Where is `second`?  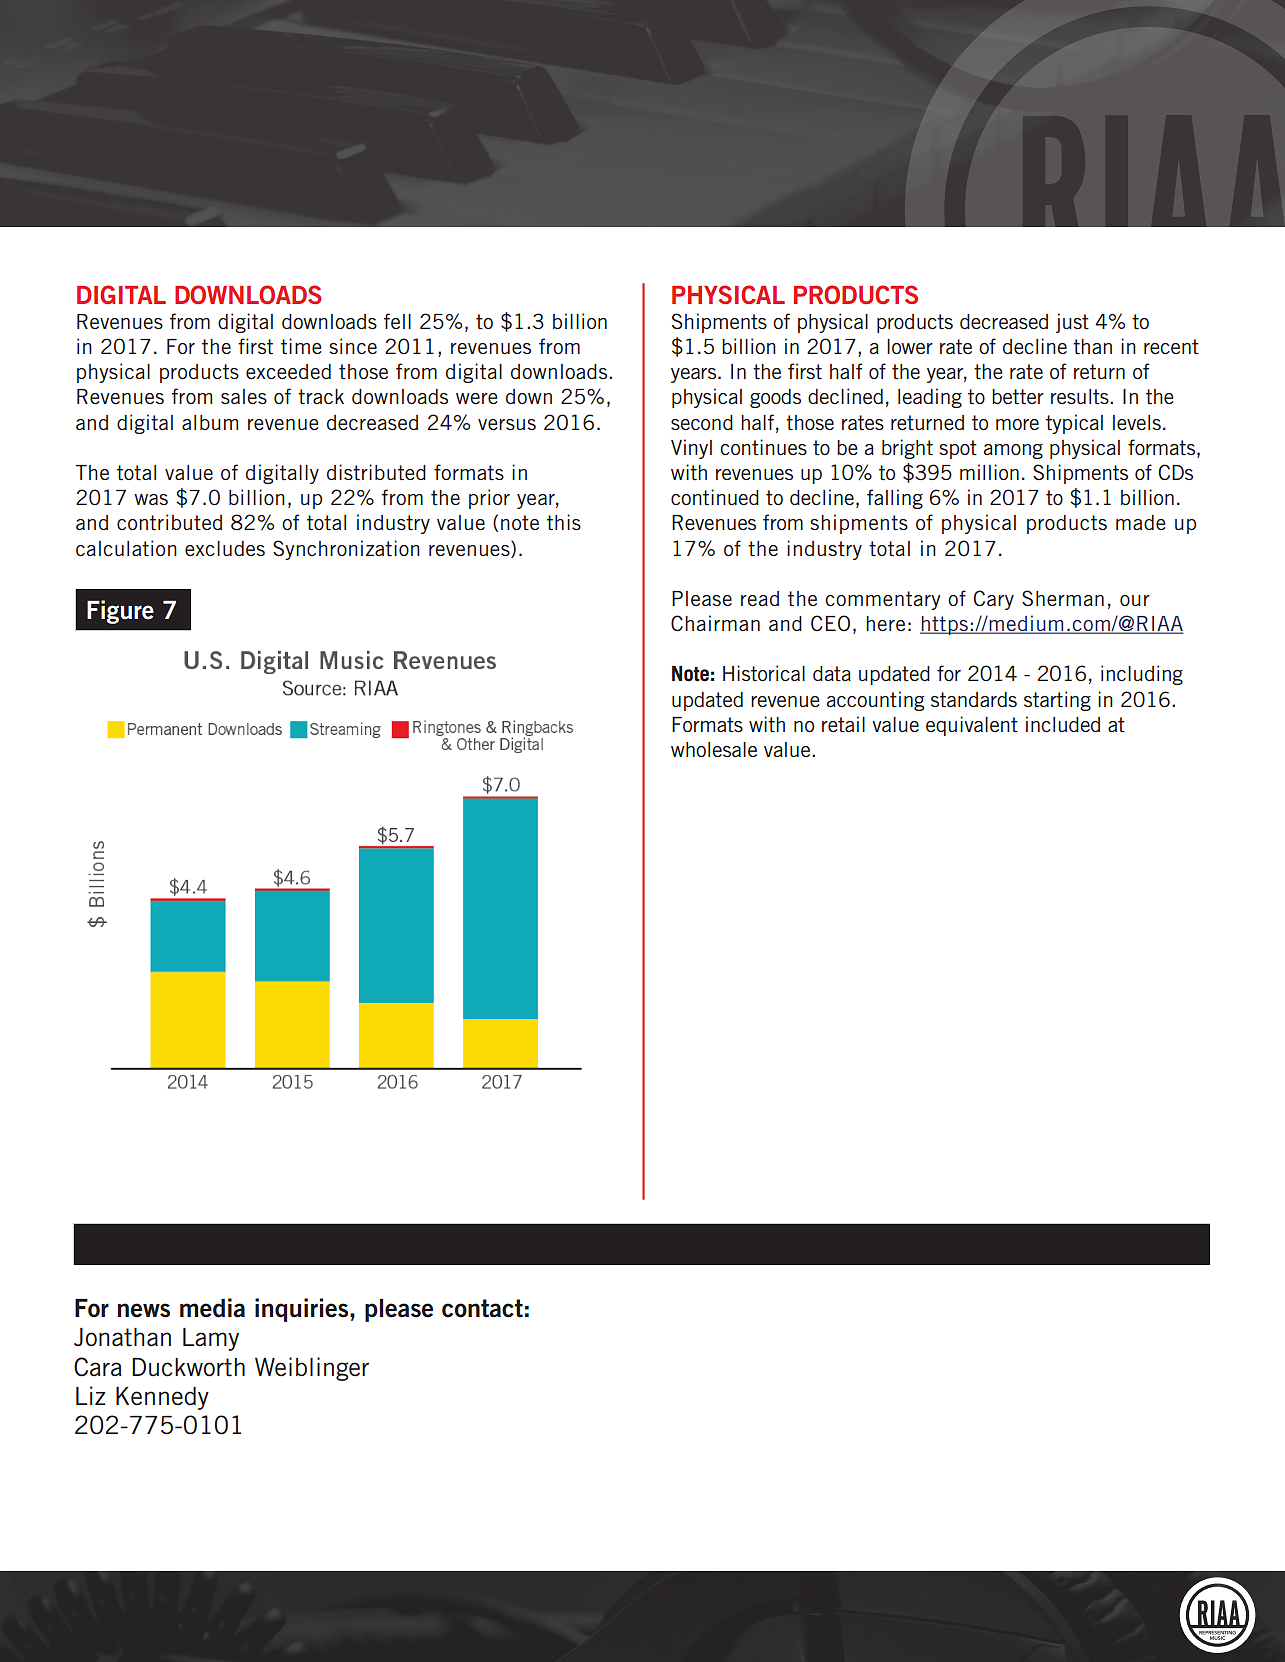
second is located at coordinates (702, 422).
